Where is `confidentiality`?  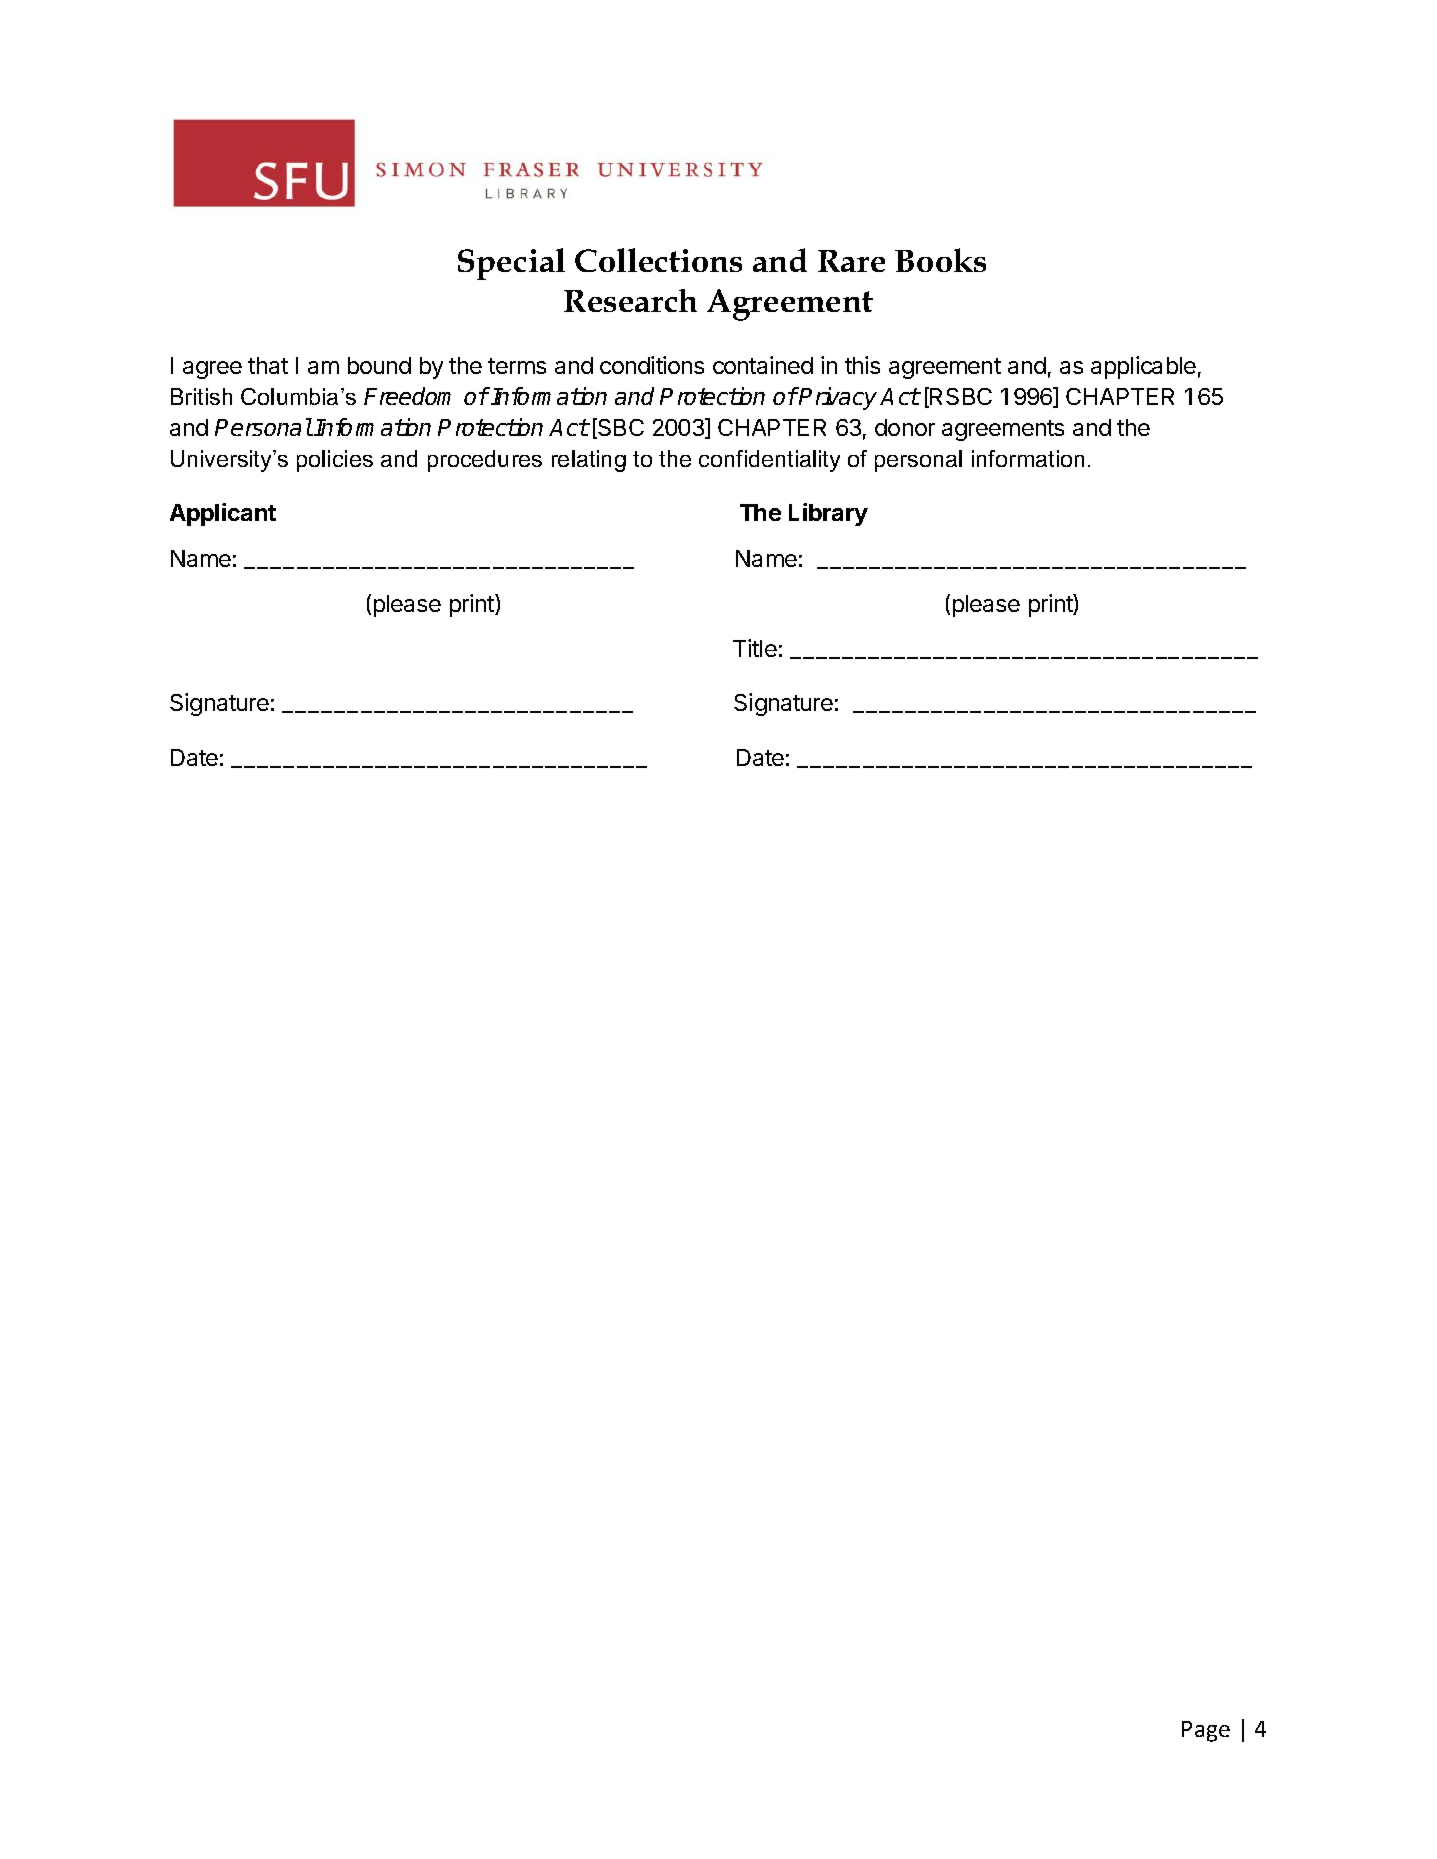 confidentiality is located at coordinates (769, 461).
